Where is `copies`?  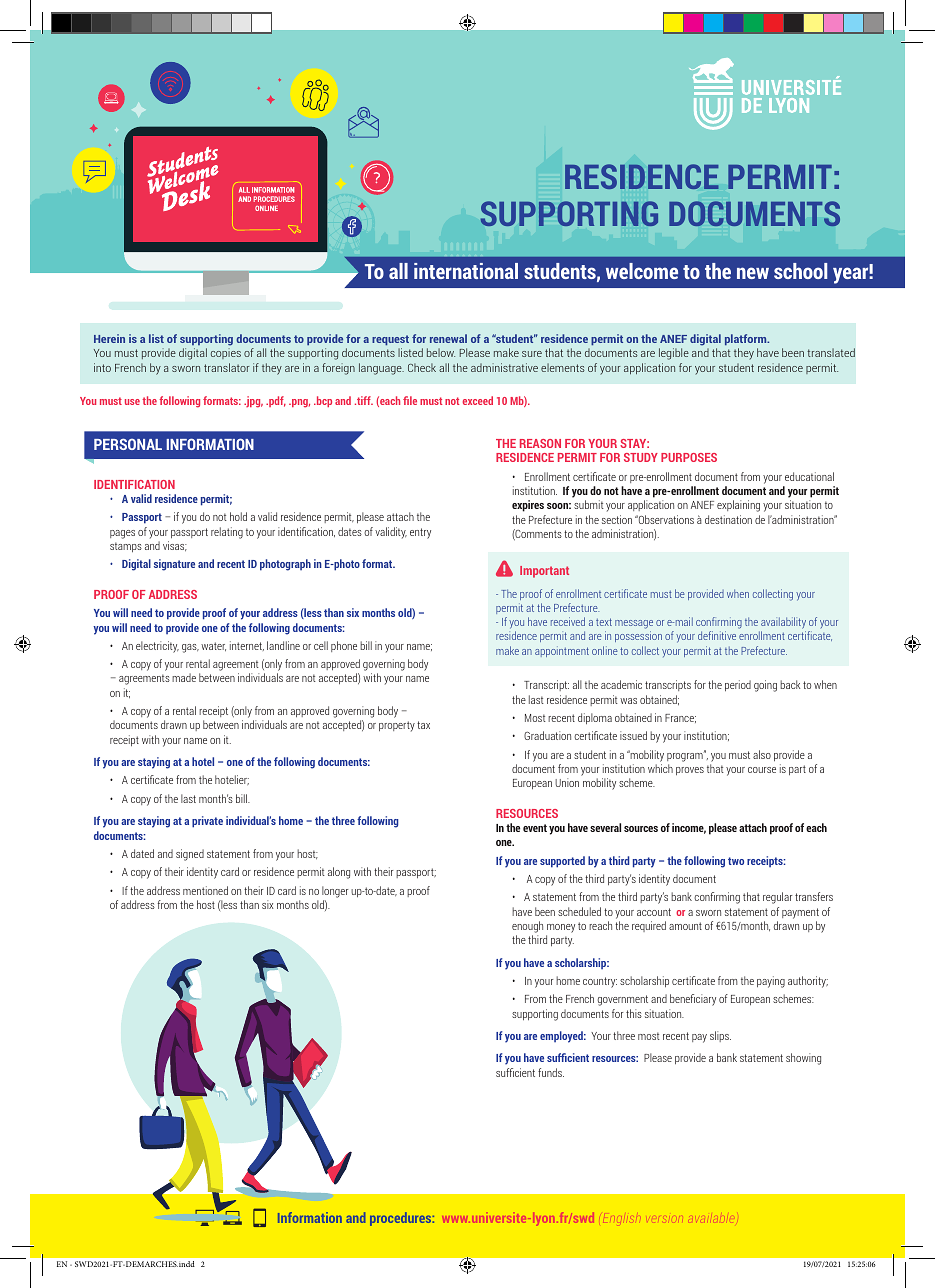 copies is located at coordinates (226, 353).
